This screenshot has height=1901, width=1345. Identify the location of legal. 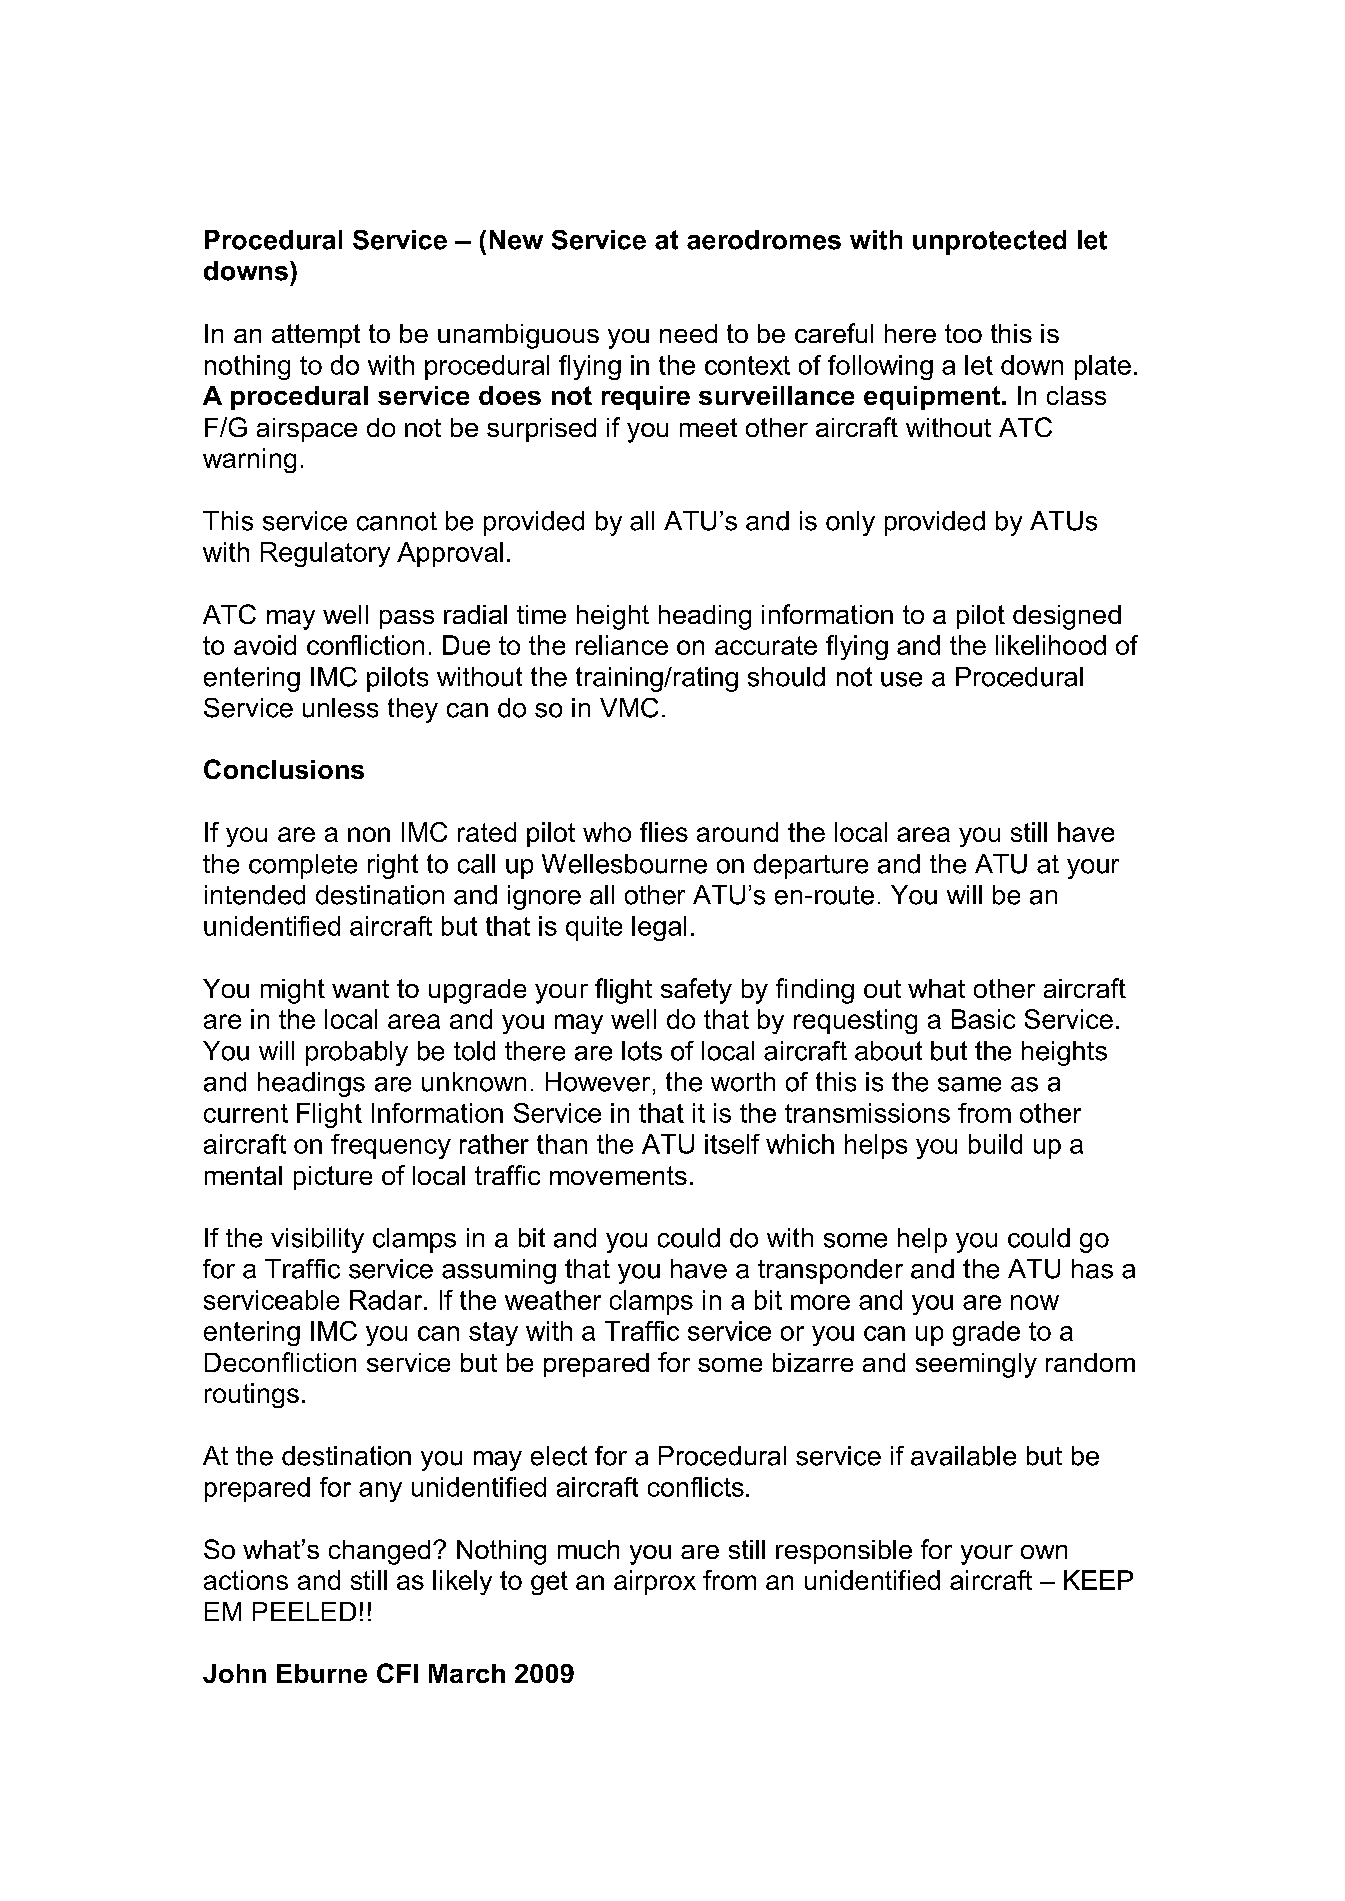
(659, 928).
